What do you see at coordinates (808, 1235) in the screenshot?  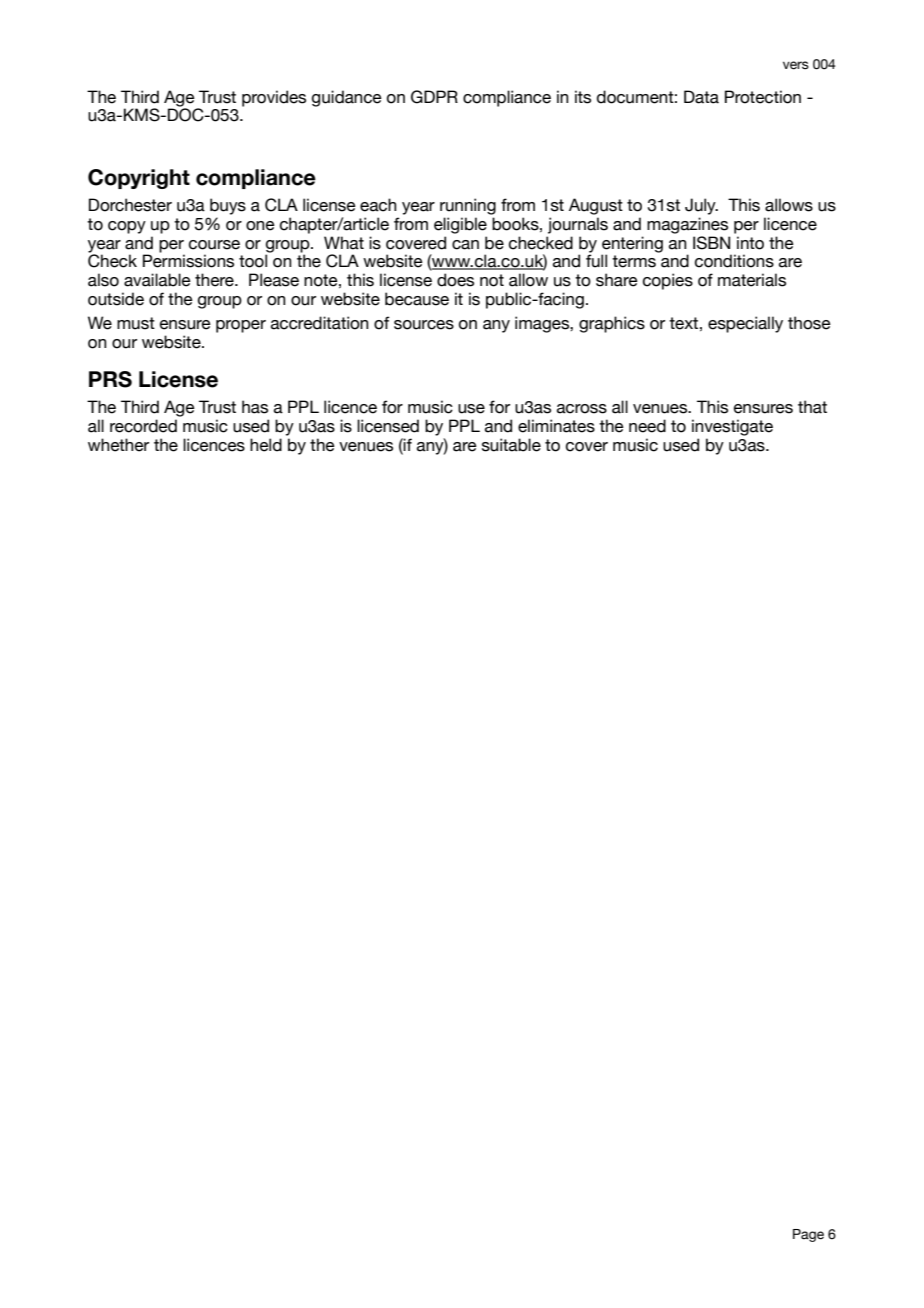 I see `Page` at bounding box center [808, 1235].
